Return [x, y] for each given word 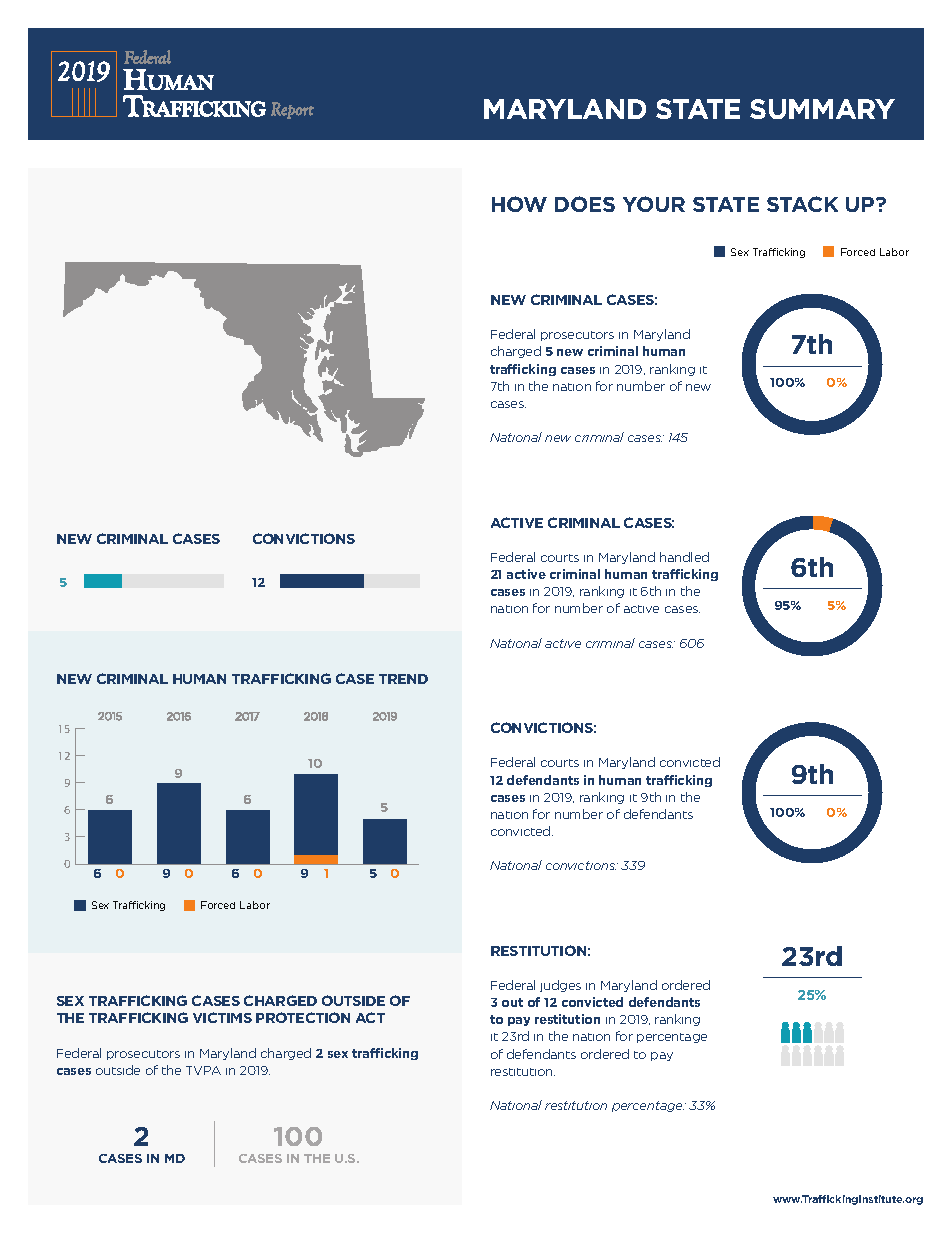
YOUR [654, 204]
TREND [403, 679]
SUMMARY [822, 109]
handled [684, 557]
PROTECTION [303, 1017]
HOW [519, 204]
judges [560, 986]
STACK [802, 204]
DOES [585, 204]
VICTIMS [222, 1017]
